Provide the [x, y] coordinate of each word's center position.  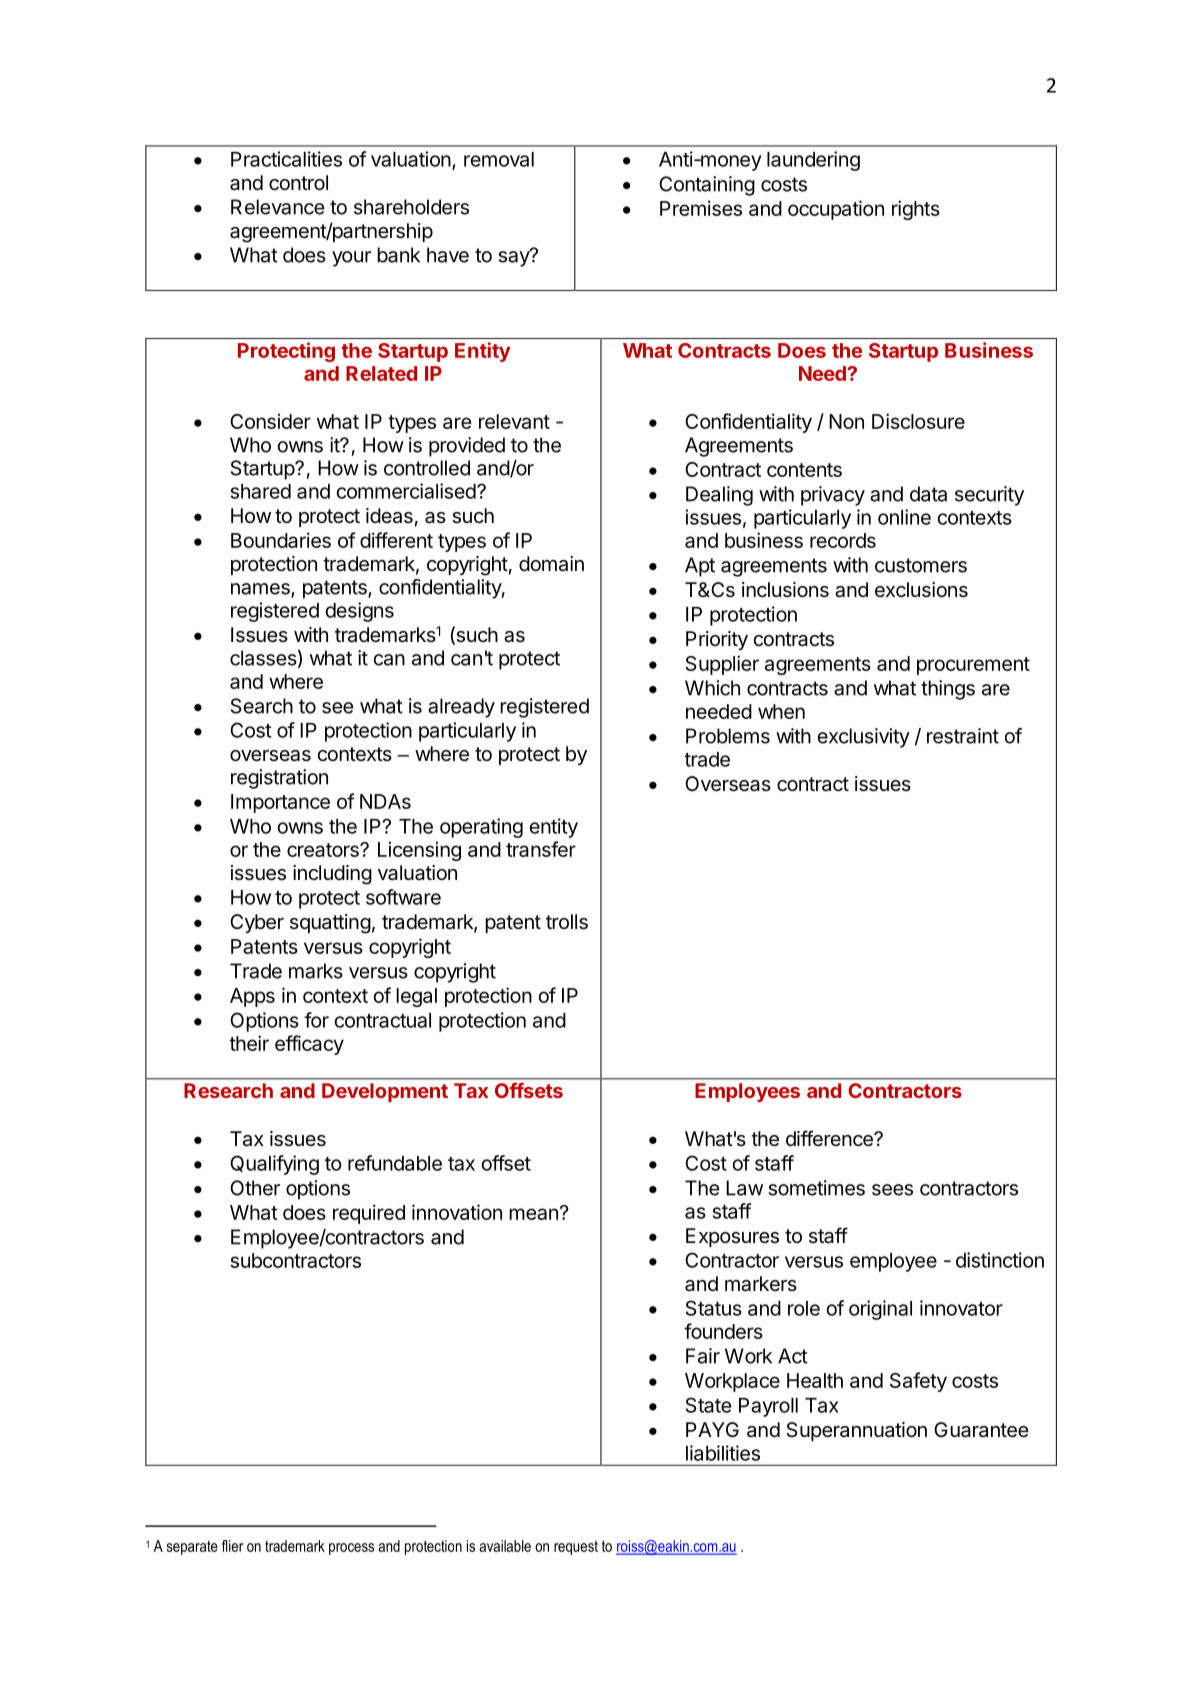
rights [916, 210]
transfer [541, 849]
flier [232, 1546]
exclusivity [864, 738]
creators [324, 850]
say [515, 258]
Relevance [278, 207]
